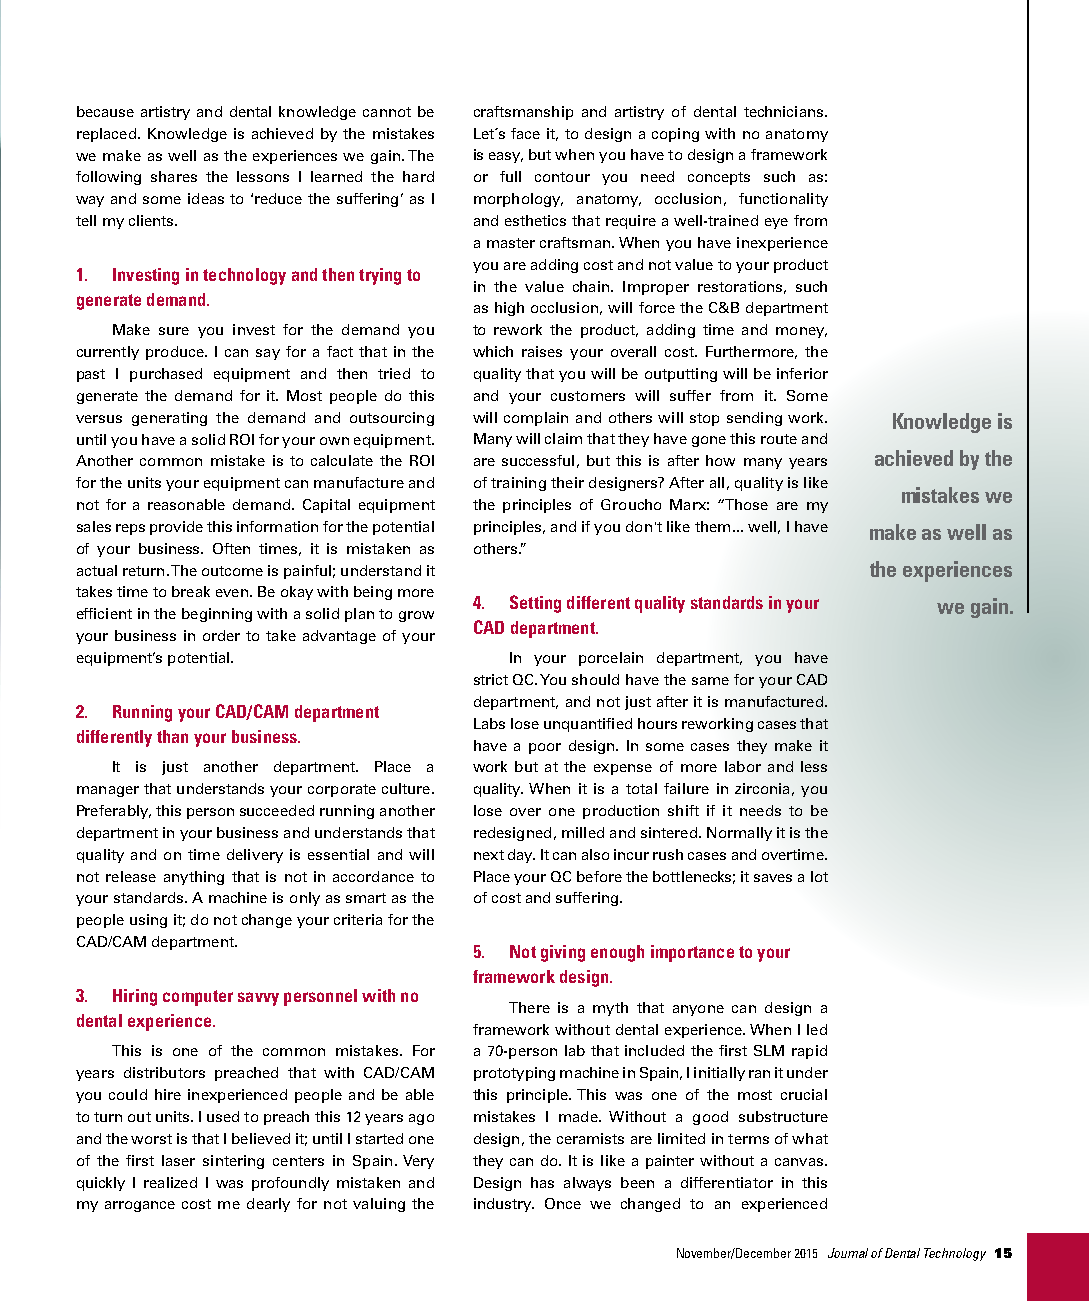 This screenshot has height=1301, width=1089. I want to click on same, so click(710, 681).
